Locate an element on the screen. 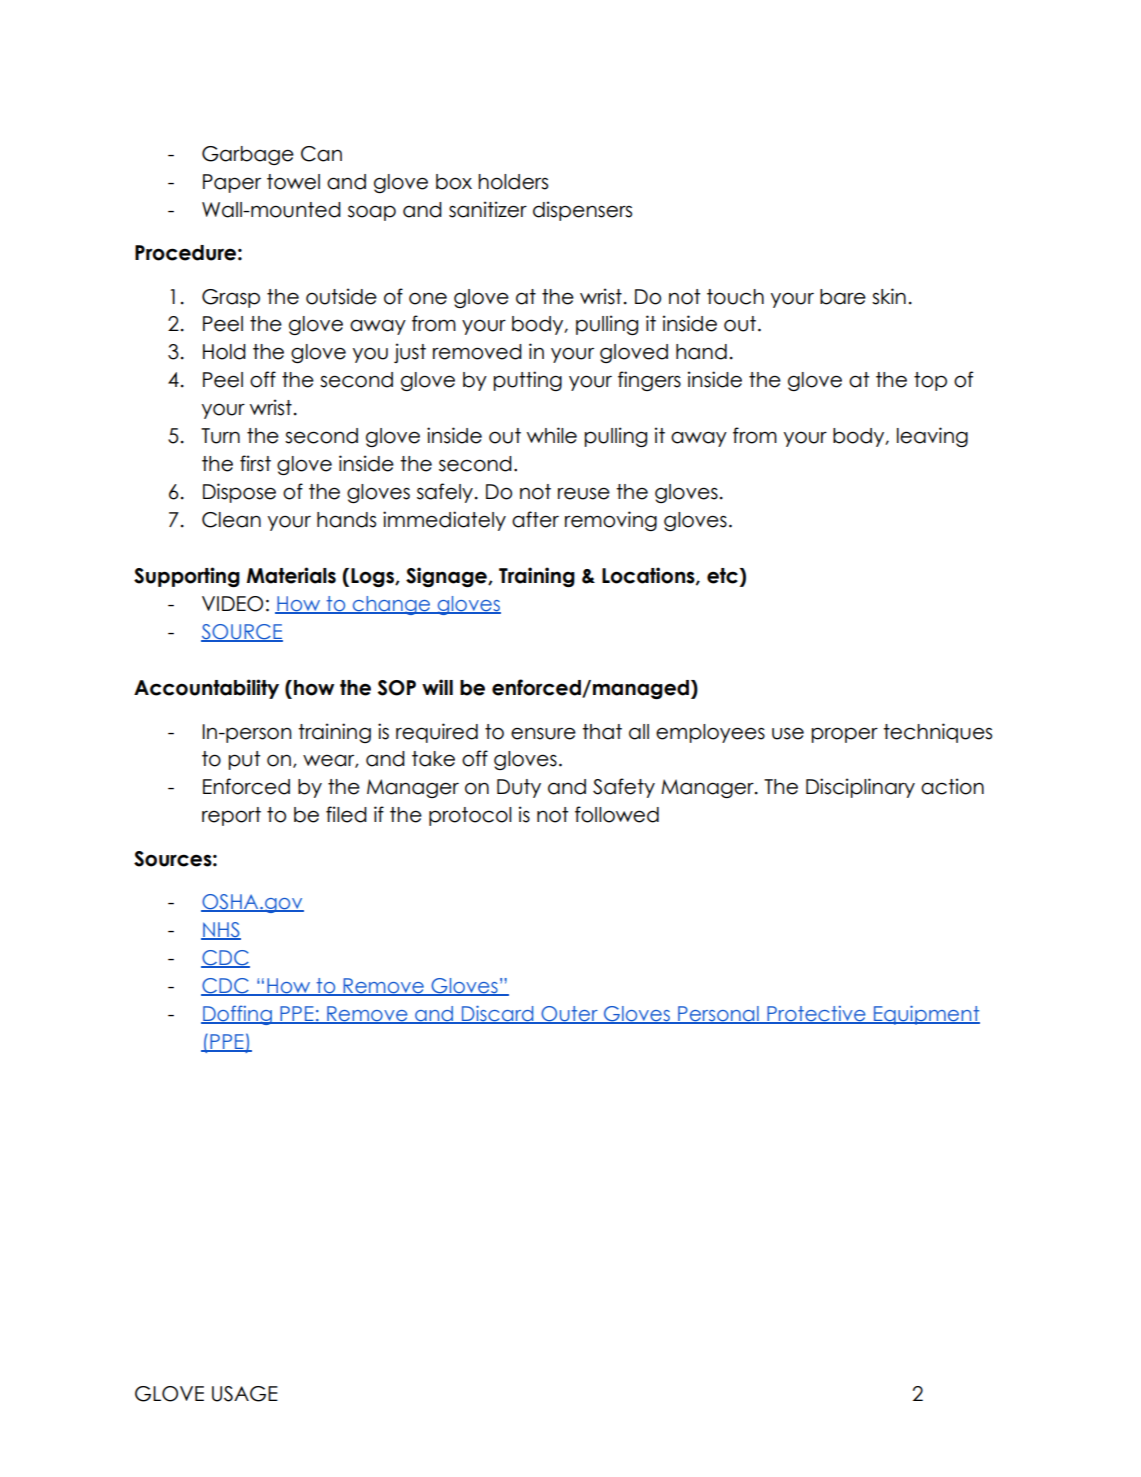 Image resolution: width=1141 pixels, height=1477 pixels. Protective is located at coordinates (816, 1015).
